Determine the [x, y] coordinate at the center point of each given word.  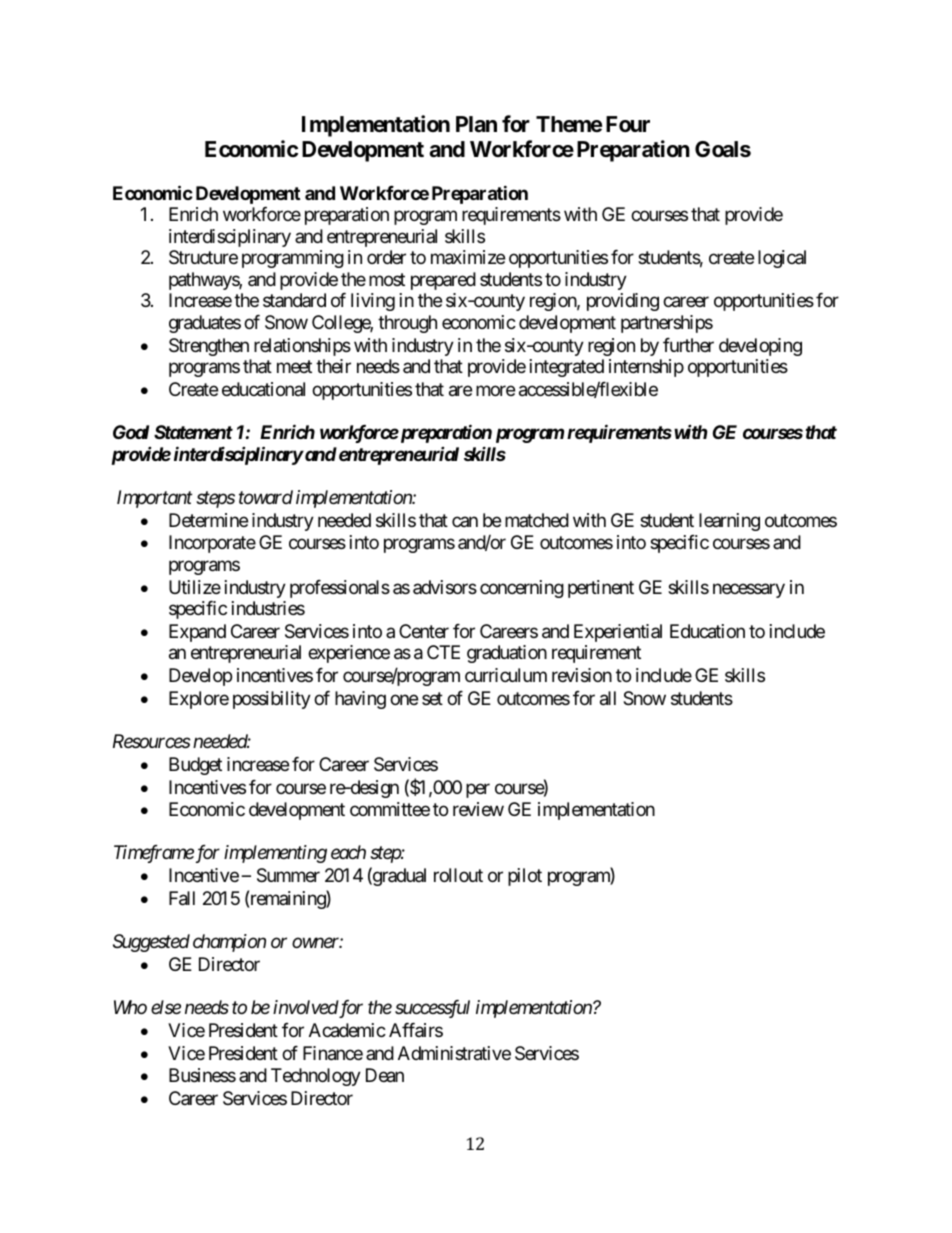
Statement [193, 432]
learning [729, 522]
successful [432, 1009]
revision [582, 675]
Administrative [454, 1053]
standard [294, 300]
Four [628, 124]
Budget [195, 766]
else [166, 1007]
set [432, 698]
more [495, 391]
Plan [476, 124]
